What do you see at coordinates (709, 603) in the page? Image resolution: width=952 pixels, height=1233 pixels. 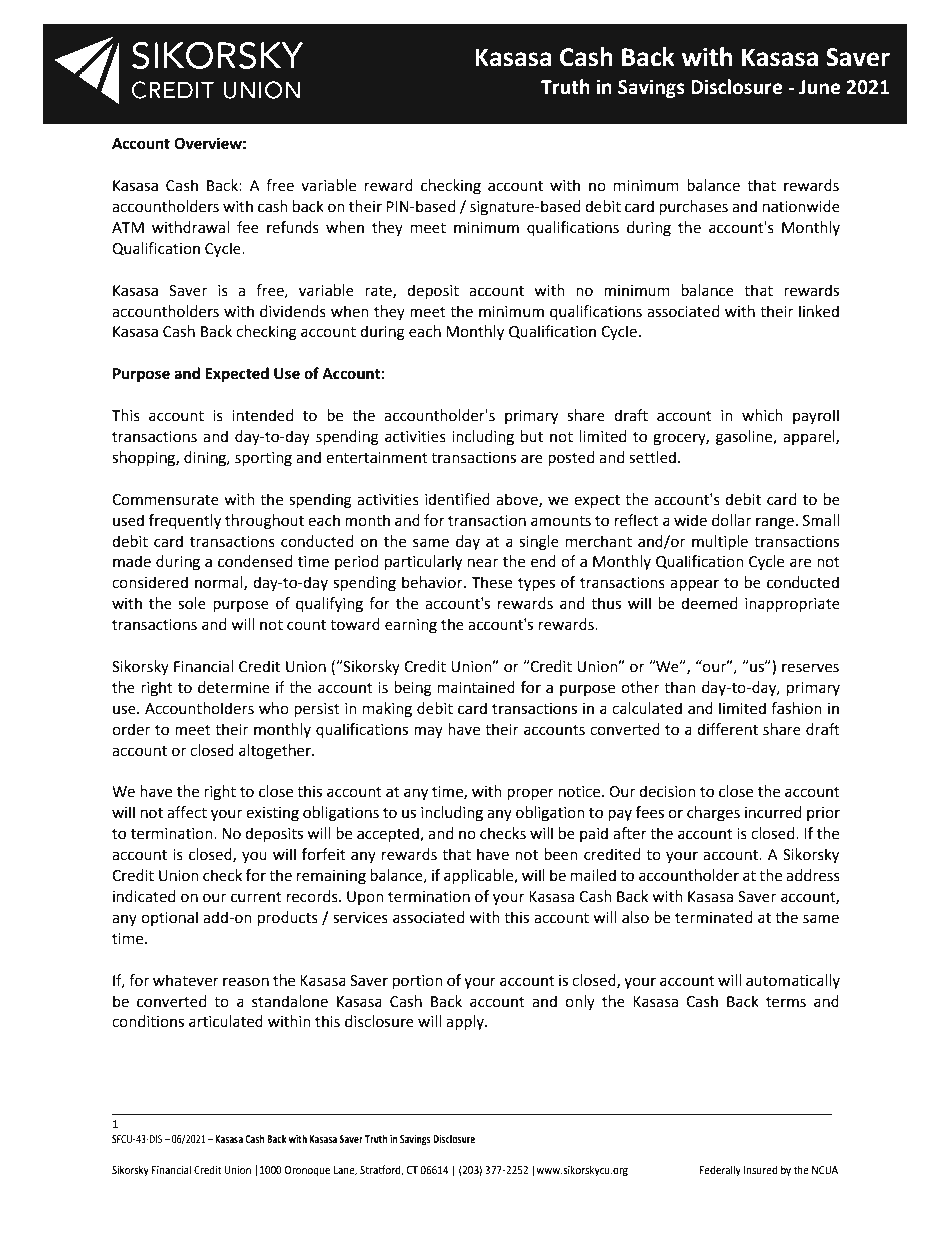 I see `deemed` at bounding box center [709, 603].
